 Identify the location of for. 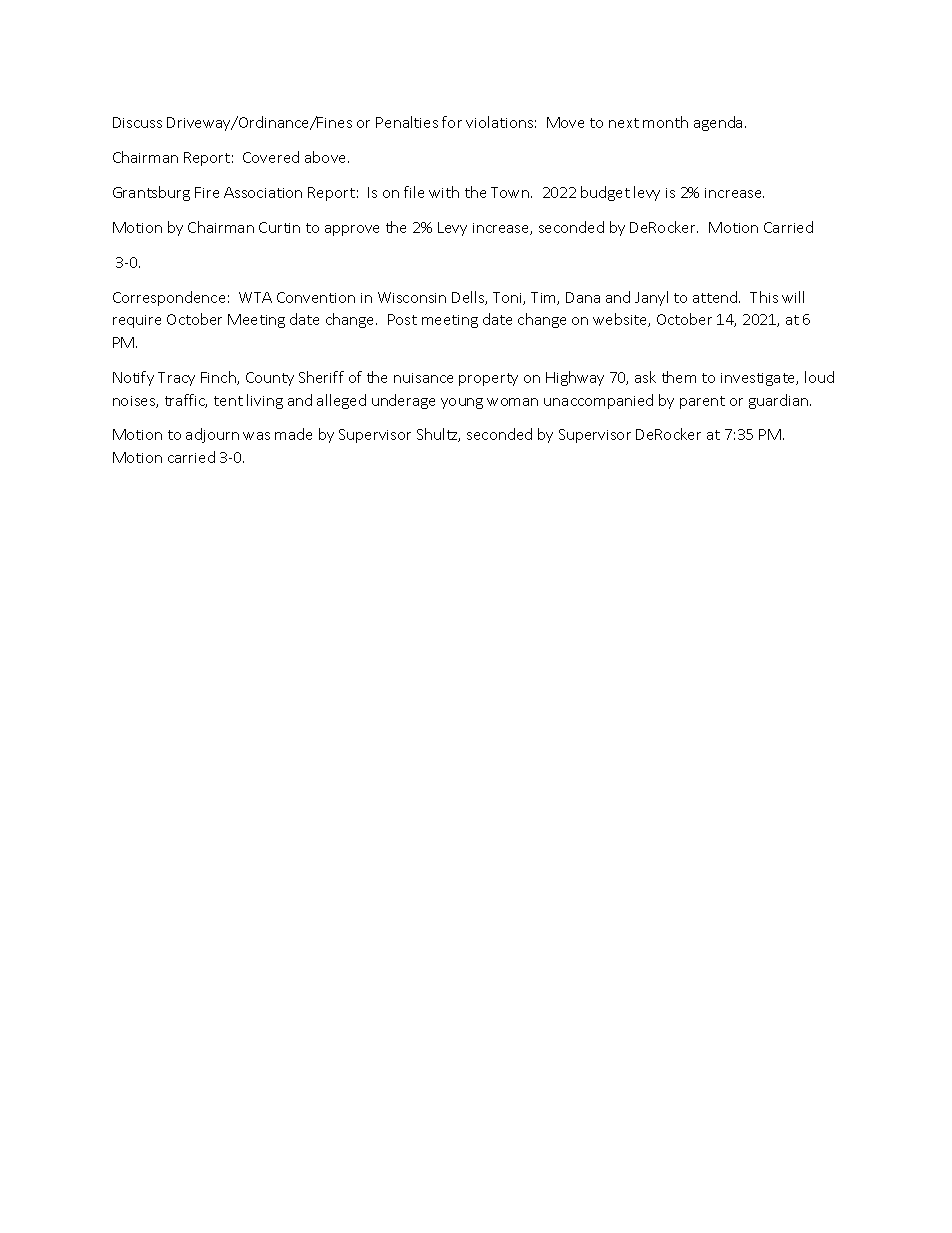
(452, 122).
